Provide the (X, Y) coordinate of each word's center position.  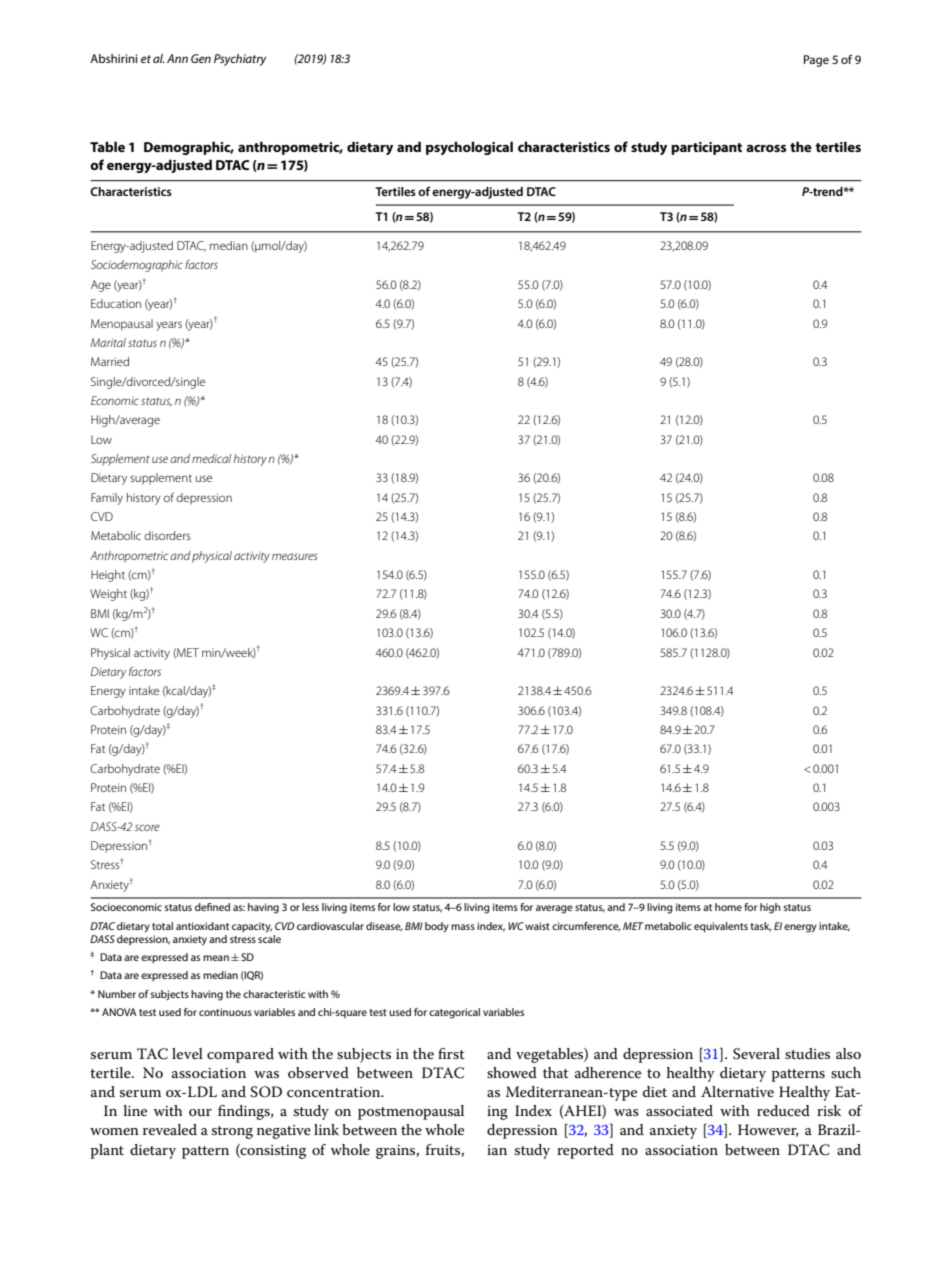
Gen (201, 58)
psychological (469, 148)
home (728, 907)
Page (816, 61)
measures (294, 556)
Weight (108, 595)
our (200, 1112)
